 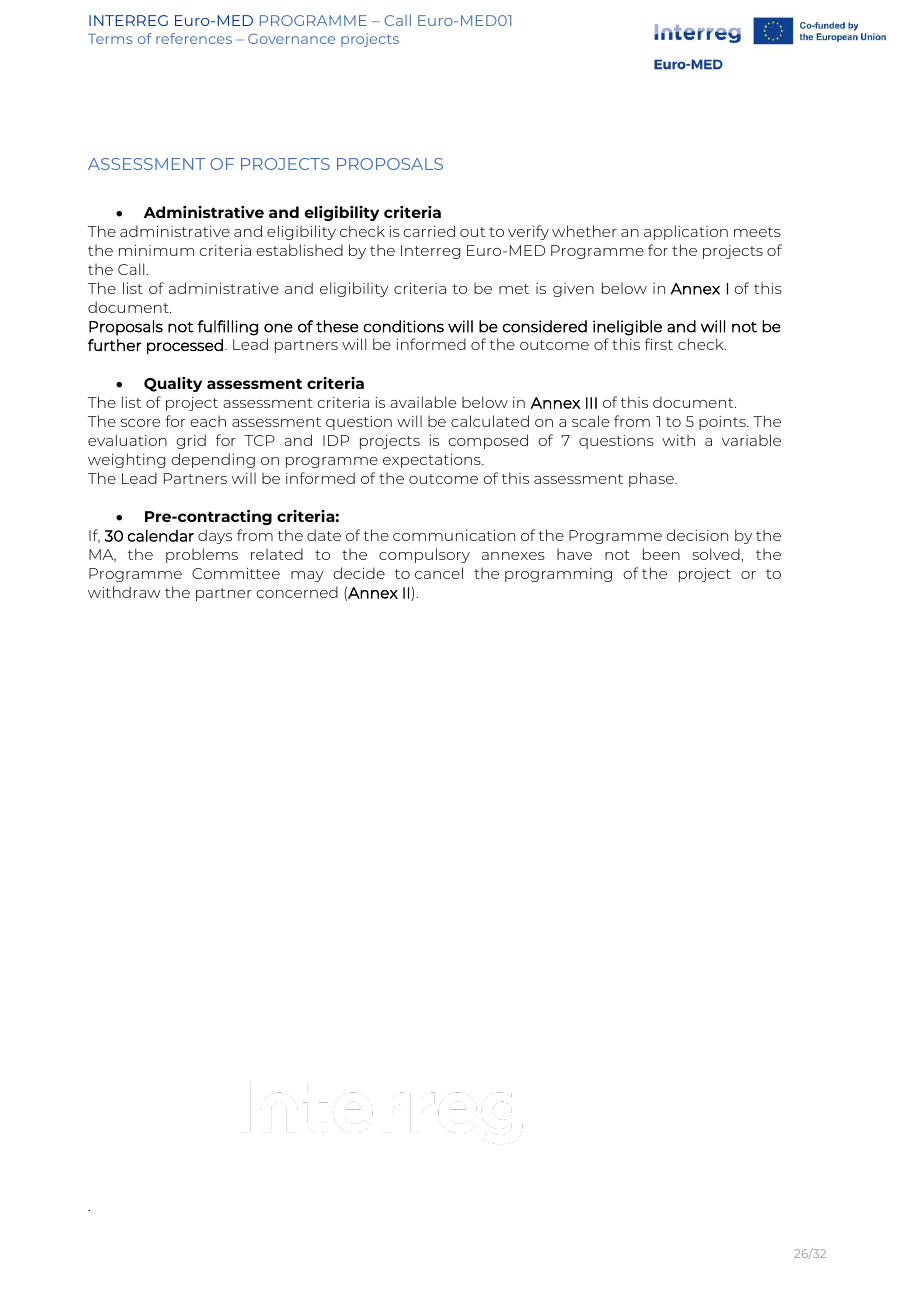 I want to click on application, so click(x=686, y=232).
